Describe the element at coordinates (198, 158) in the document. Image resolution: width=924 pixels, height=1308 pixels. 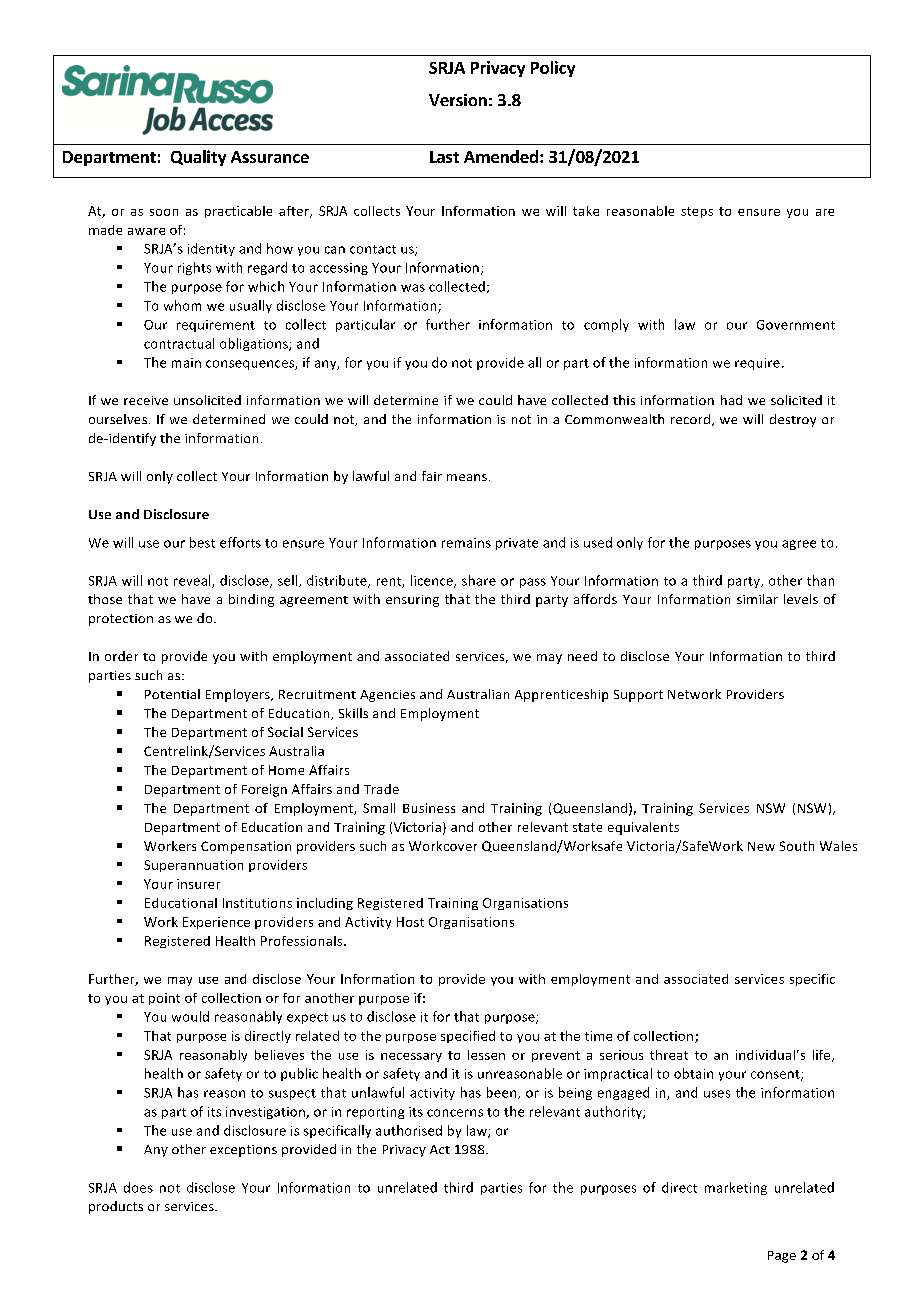
I see `Quality` at that location.
